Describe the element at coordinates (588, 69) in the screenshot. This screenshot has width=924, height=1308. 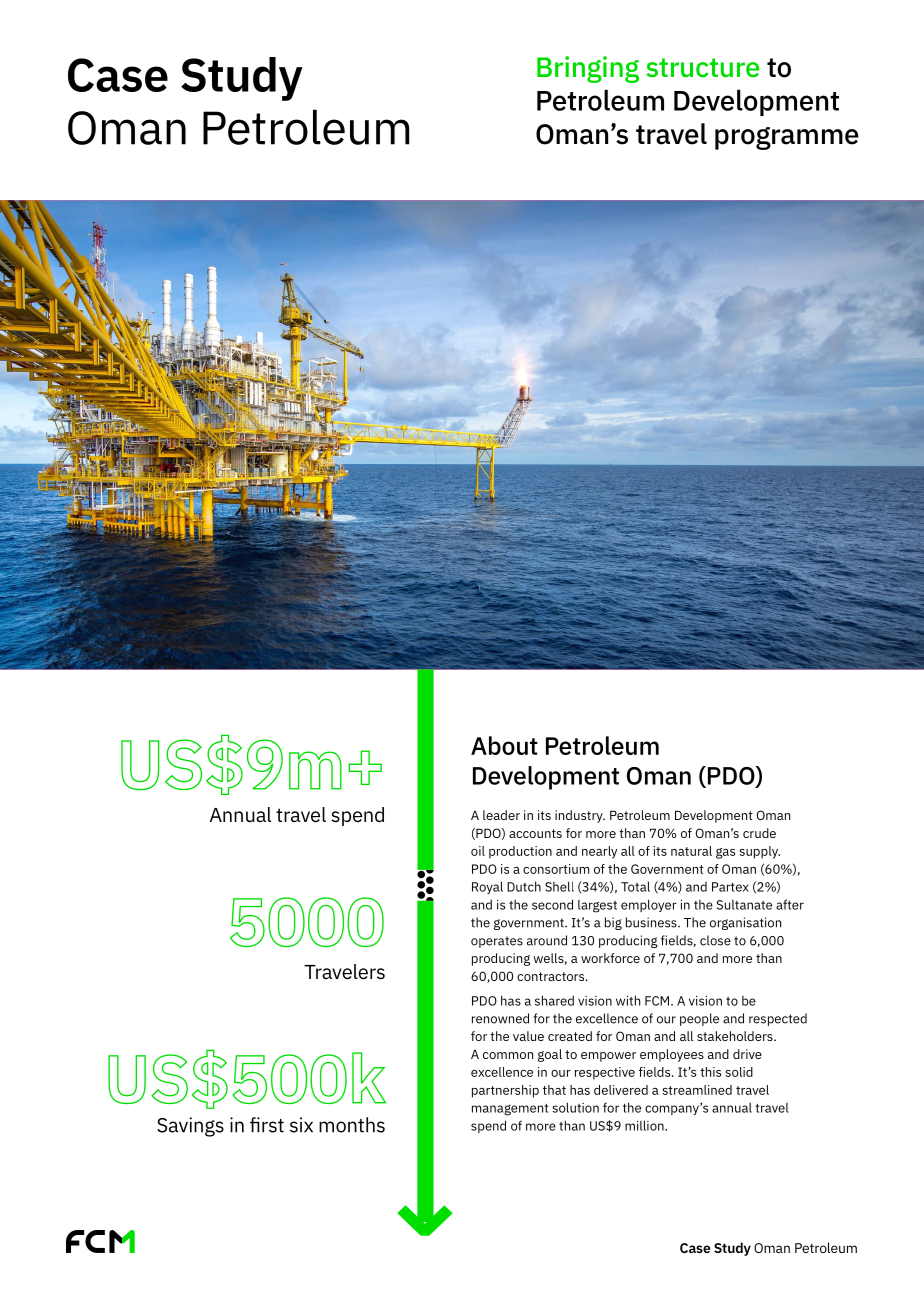
I see `Bringing` at that location.
